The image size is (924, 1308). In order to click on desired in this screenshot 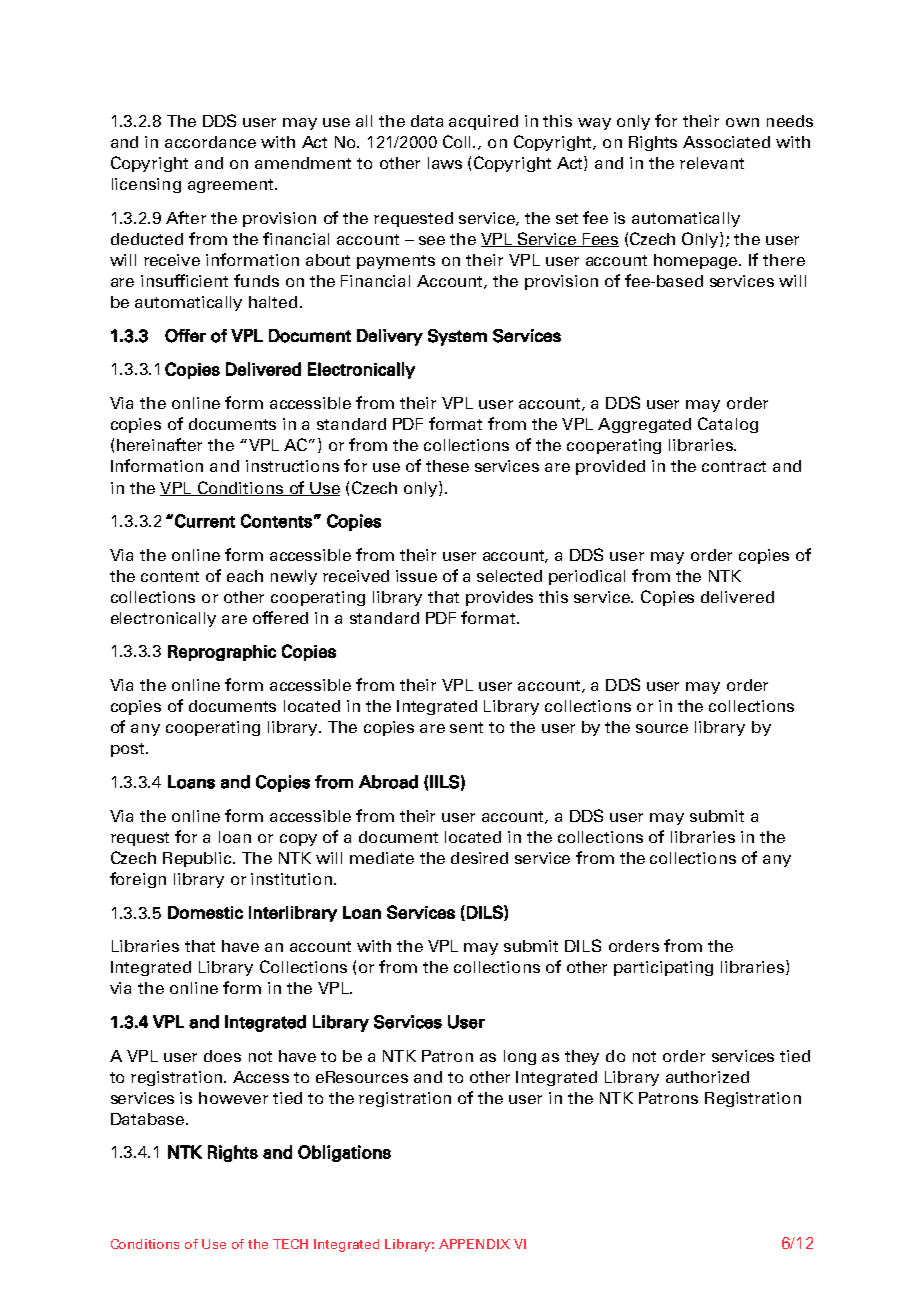, I will do `click(479, 858)`.
